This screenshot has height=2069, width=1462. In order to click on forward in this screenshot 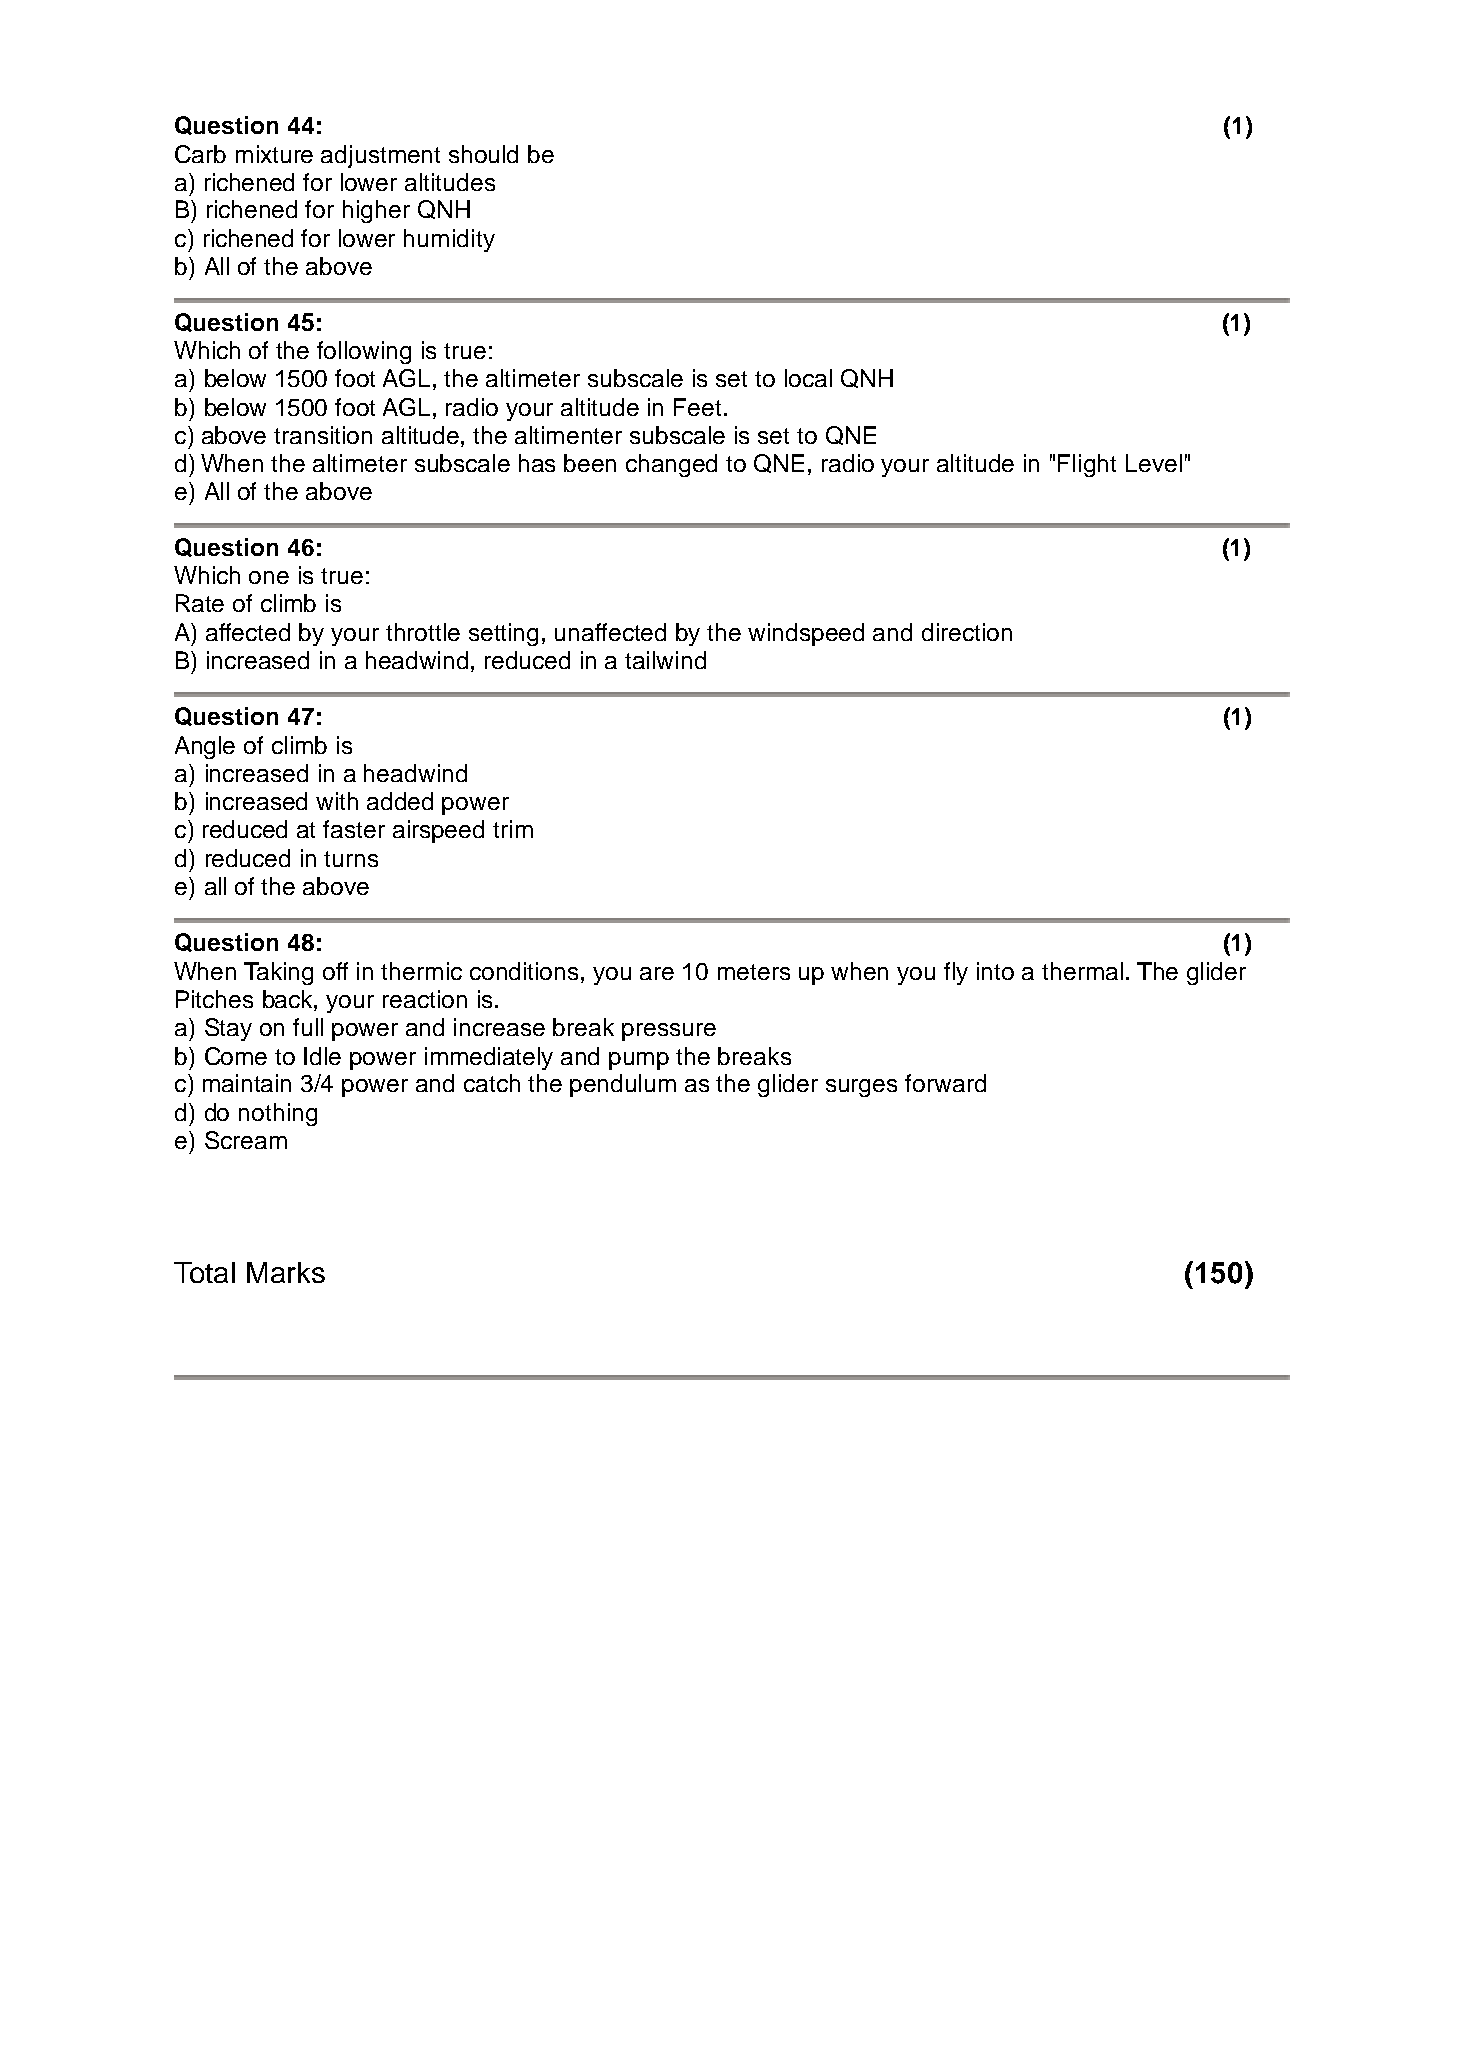, I will do `click(945, 1083)`.
